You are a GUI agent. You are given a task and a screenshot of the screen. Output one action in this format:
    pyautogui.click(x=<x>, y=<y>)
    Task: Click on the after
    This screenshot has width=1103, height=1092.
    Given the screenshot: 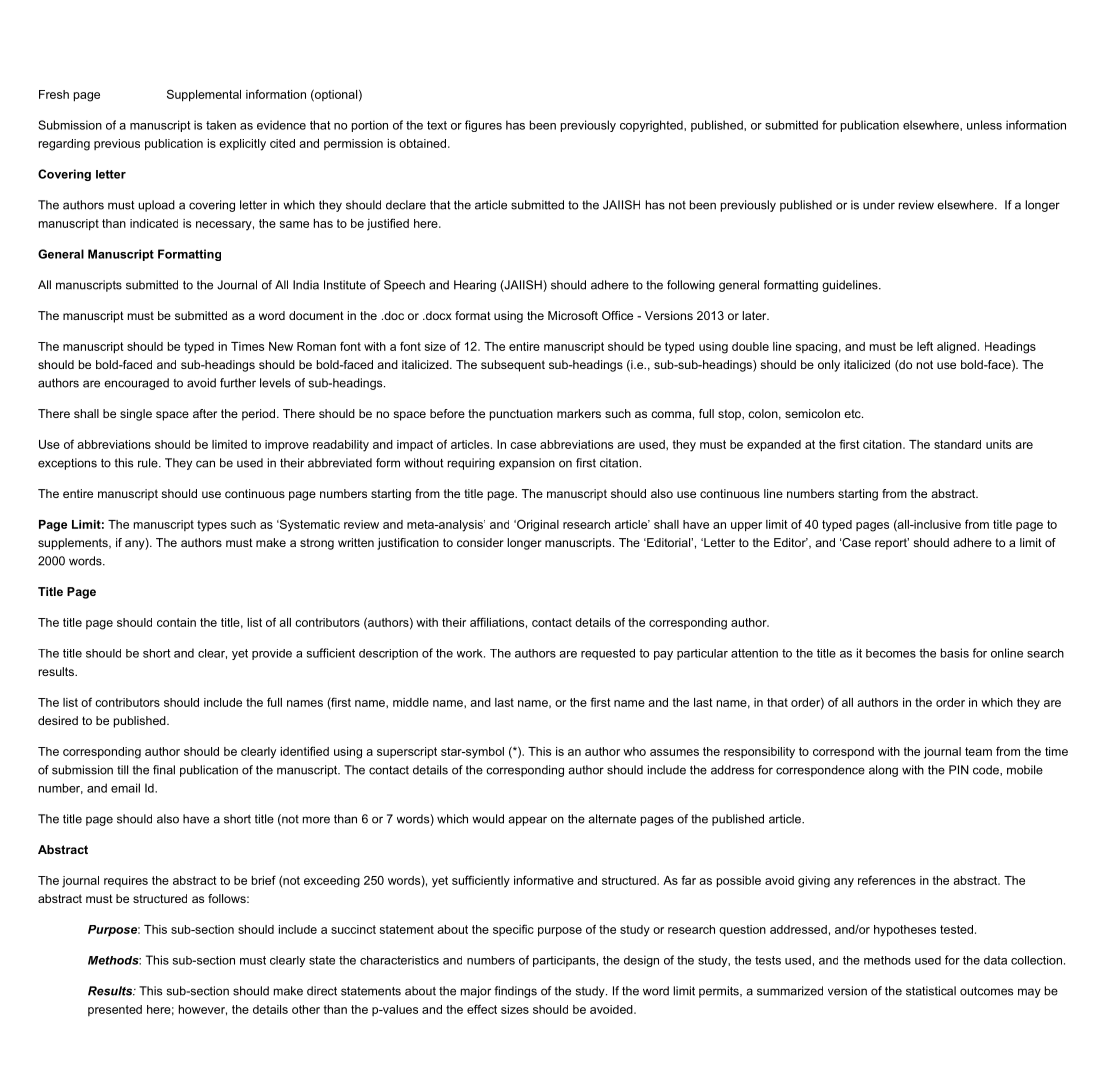 What is the action you would take?
    pyautogui.click(x=205, y=413)
